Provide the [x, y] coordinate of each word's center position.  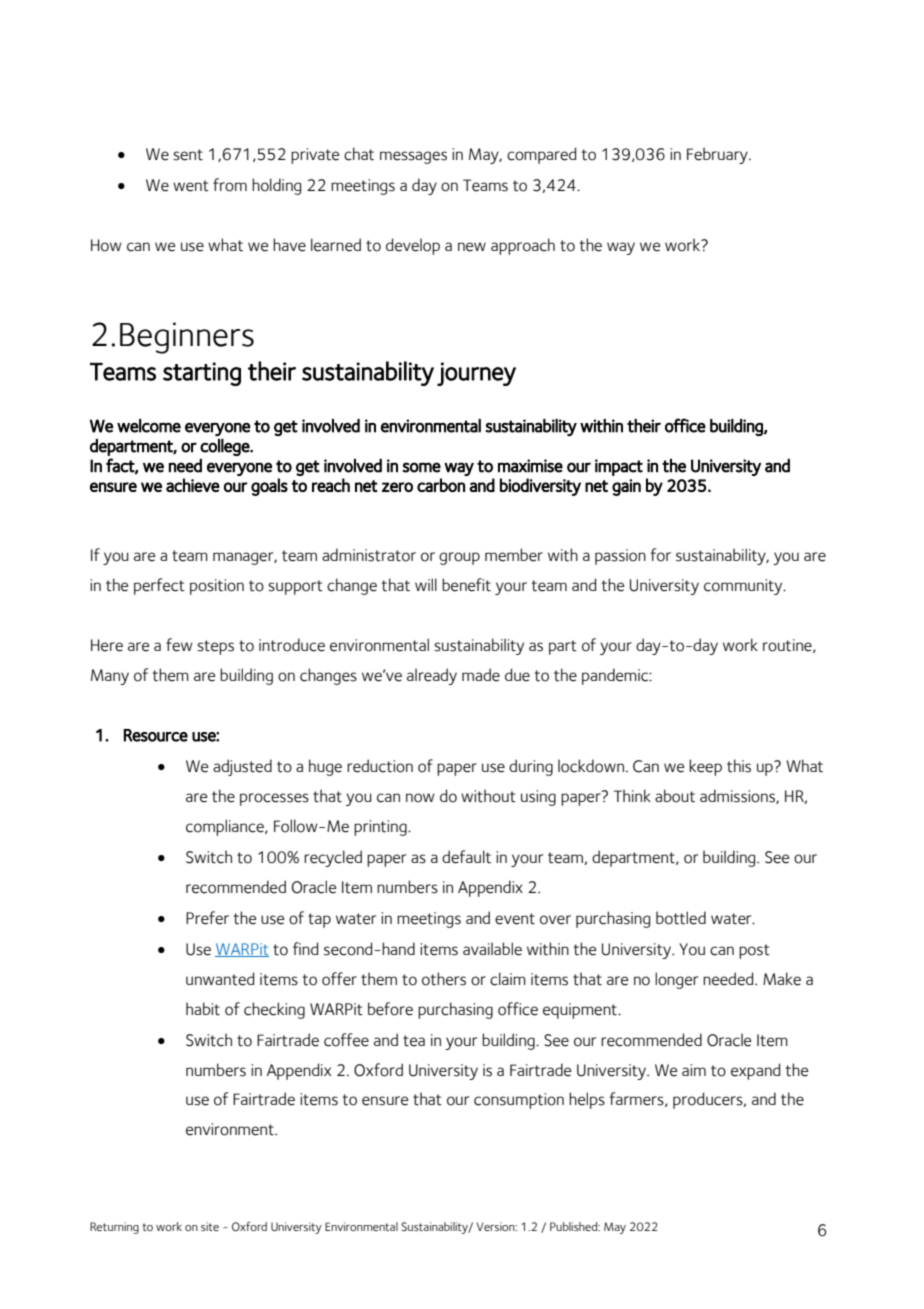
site [210, 1226]
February [718, 155]
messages [413, 157]
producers [709, 1100]
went [191, 186]
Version [496, 1226]
